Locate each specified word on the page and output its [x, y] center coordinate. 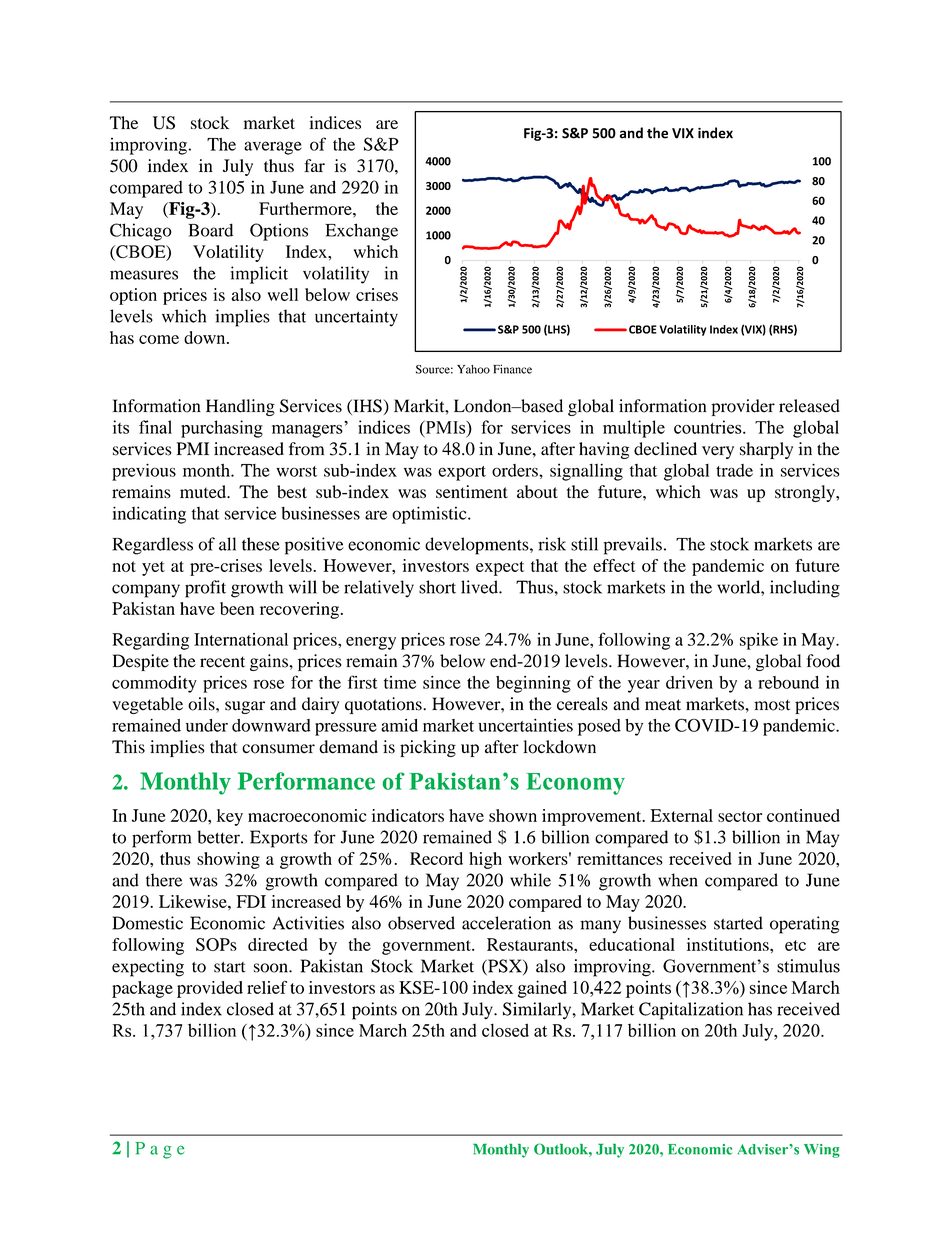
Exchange [361, 232]
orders [516, 470]
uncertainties [525, 725]
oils [202, 704]
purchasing [222, 429]
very [718, 452]
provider [743, 407]
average [273, 148]
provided [210, 989]
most [772, 705]
